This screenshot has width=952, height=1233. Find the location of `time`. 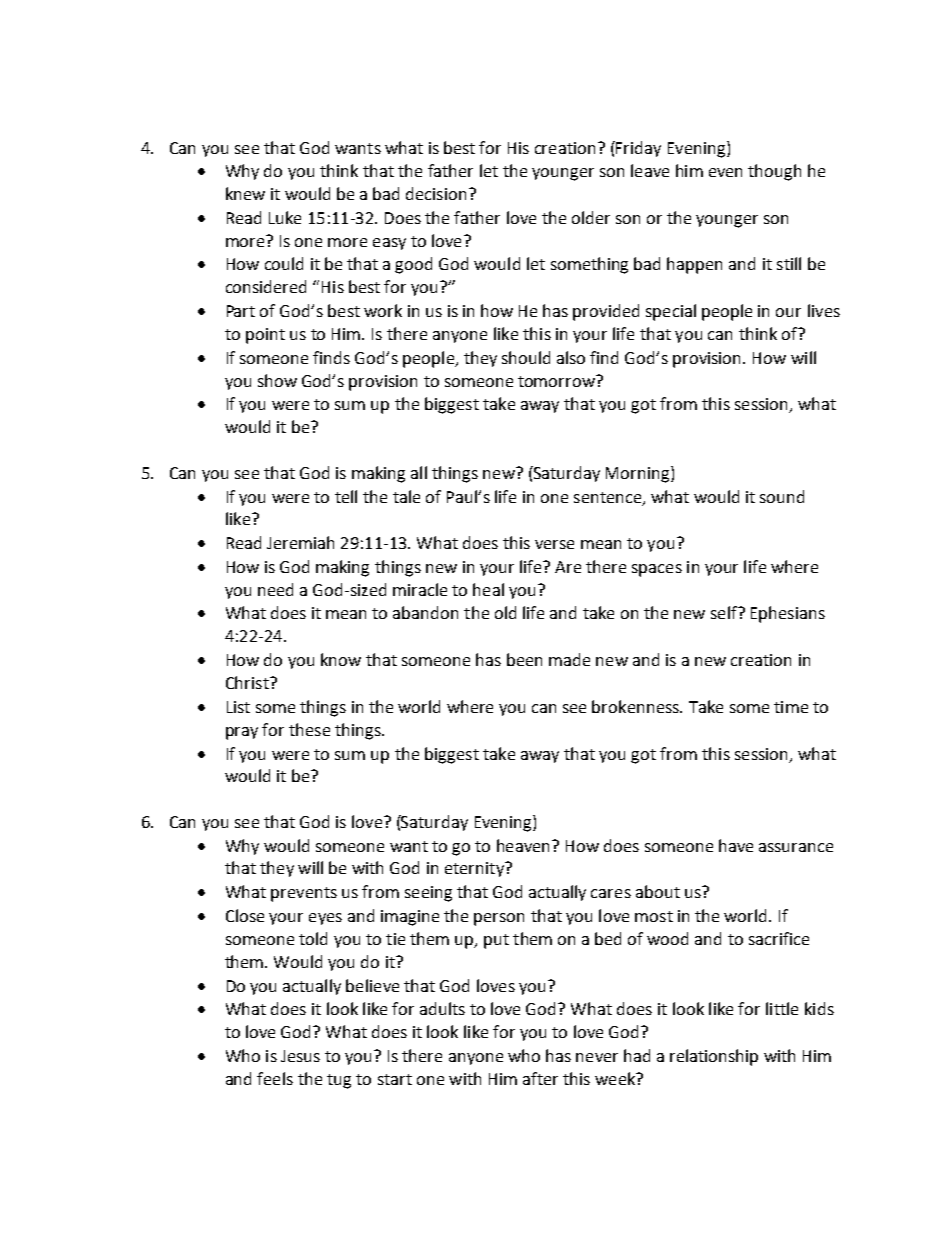

time is located at coordinates (791, 707).
